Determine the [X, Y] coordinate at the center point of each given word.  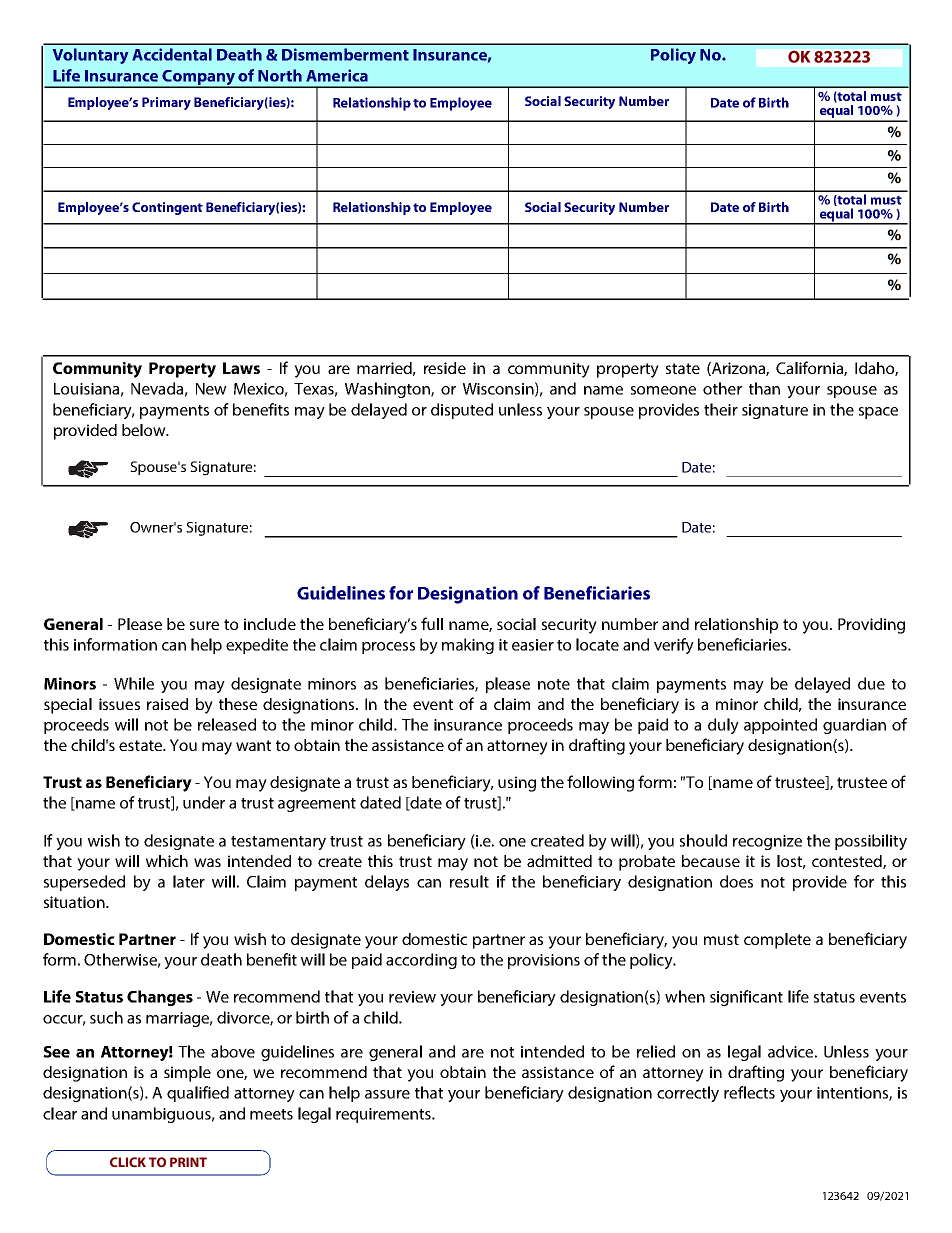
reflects [749, 1092]
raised [167, 704]
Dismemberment [345, 54]
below [145, 430]
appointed [780, 726]
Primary [166, 103]
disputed [462, 411]
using [517, 784]
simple [187, 1074]
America [337, 75]
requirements [384, 1115]
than [764, 388]
